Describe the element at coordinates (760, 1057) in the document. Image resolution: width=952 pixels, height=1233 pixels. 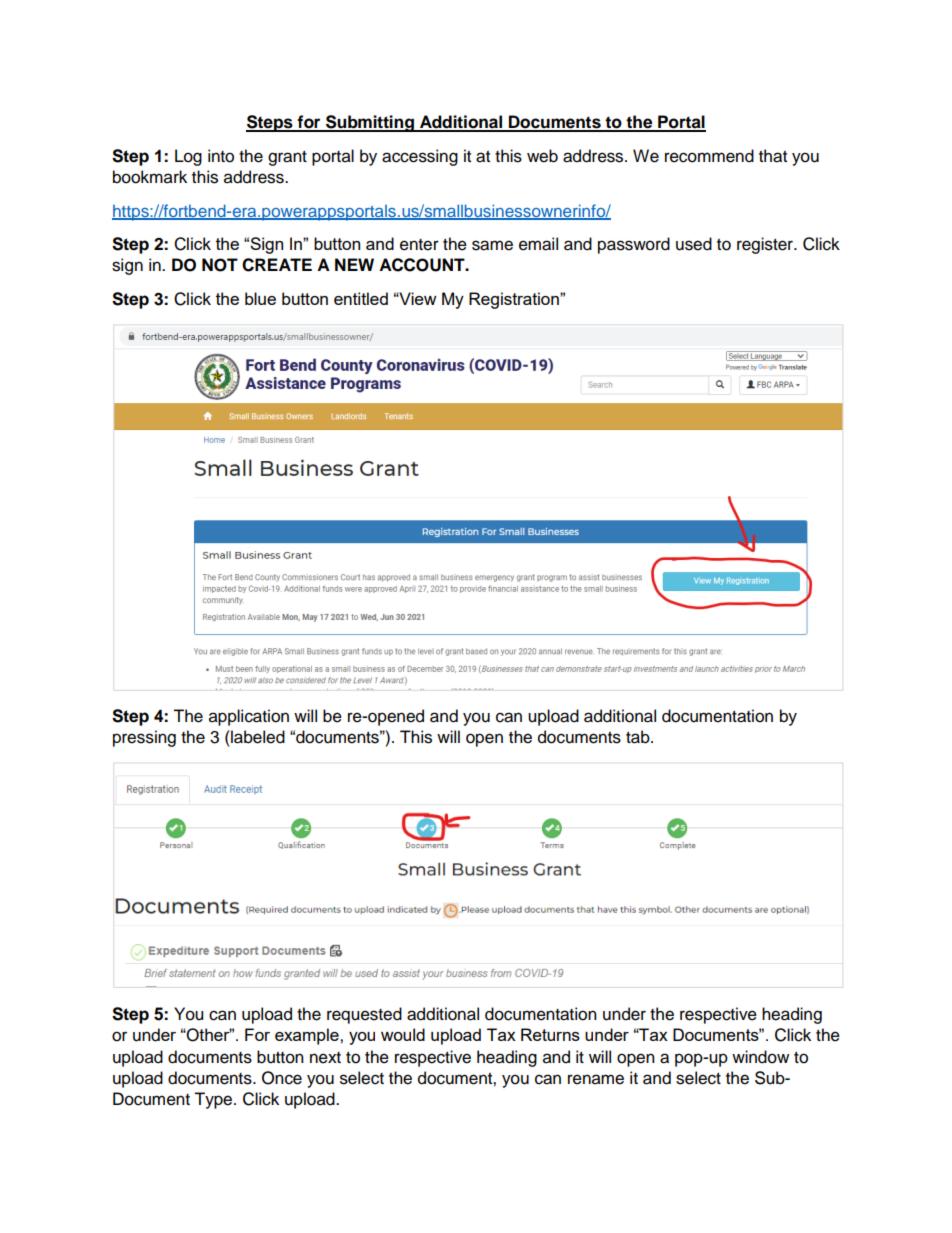
I see `window` at that location.
